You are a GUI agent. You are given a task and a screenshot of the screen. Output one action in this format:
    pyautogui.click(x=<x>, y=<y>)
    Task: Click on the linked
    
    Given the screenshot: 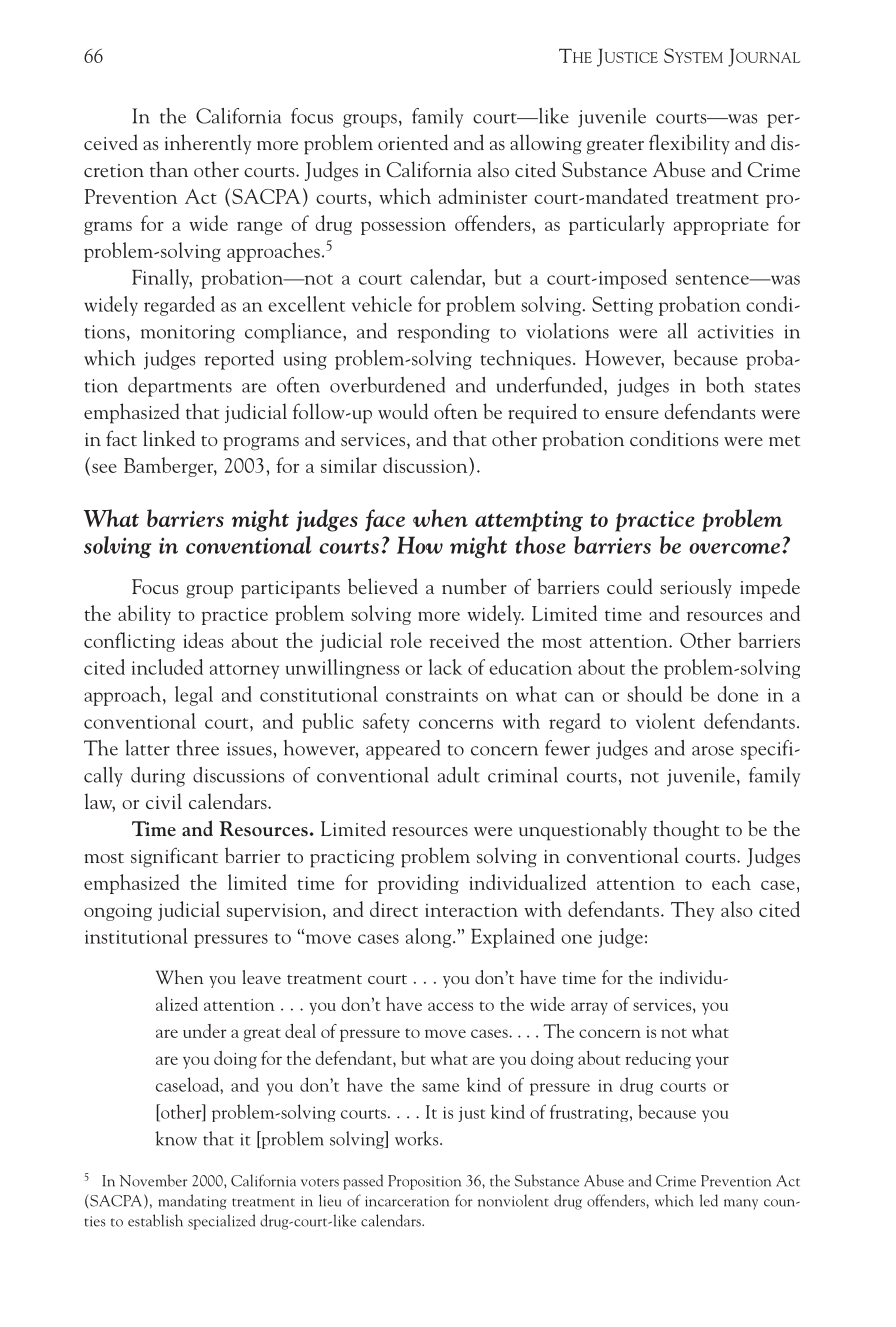 What is the action you would take?
    pyautogui.click(x=169, y=438)
